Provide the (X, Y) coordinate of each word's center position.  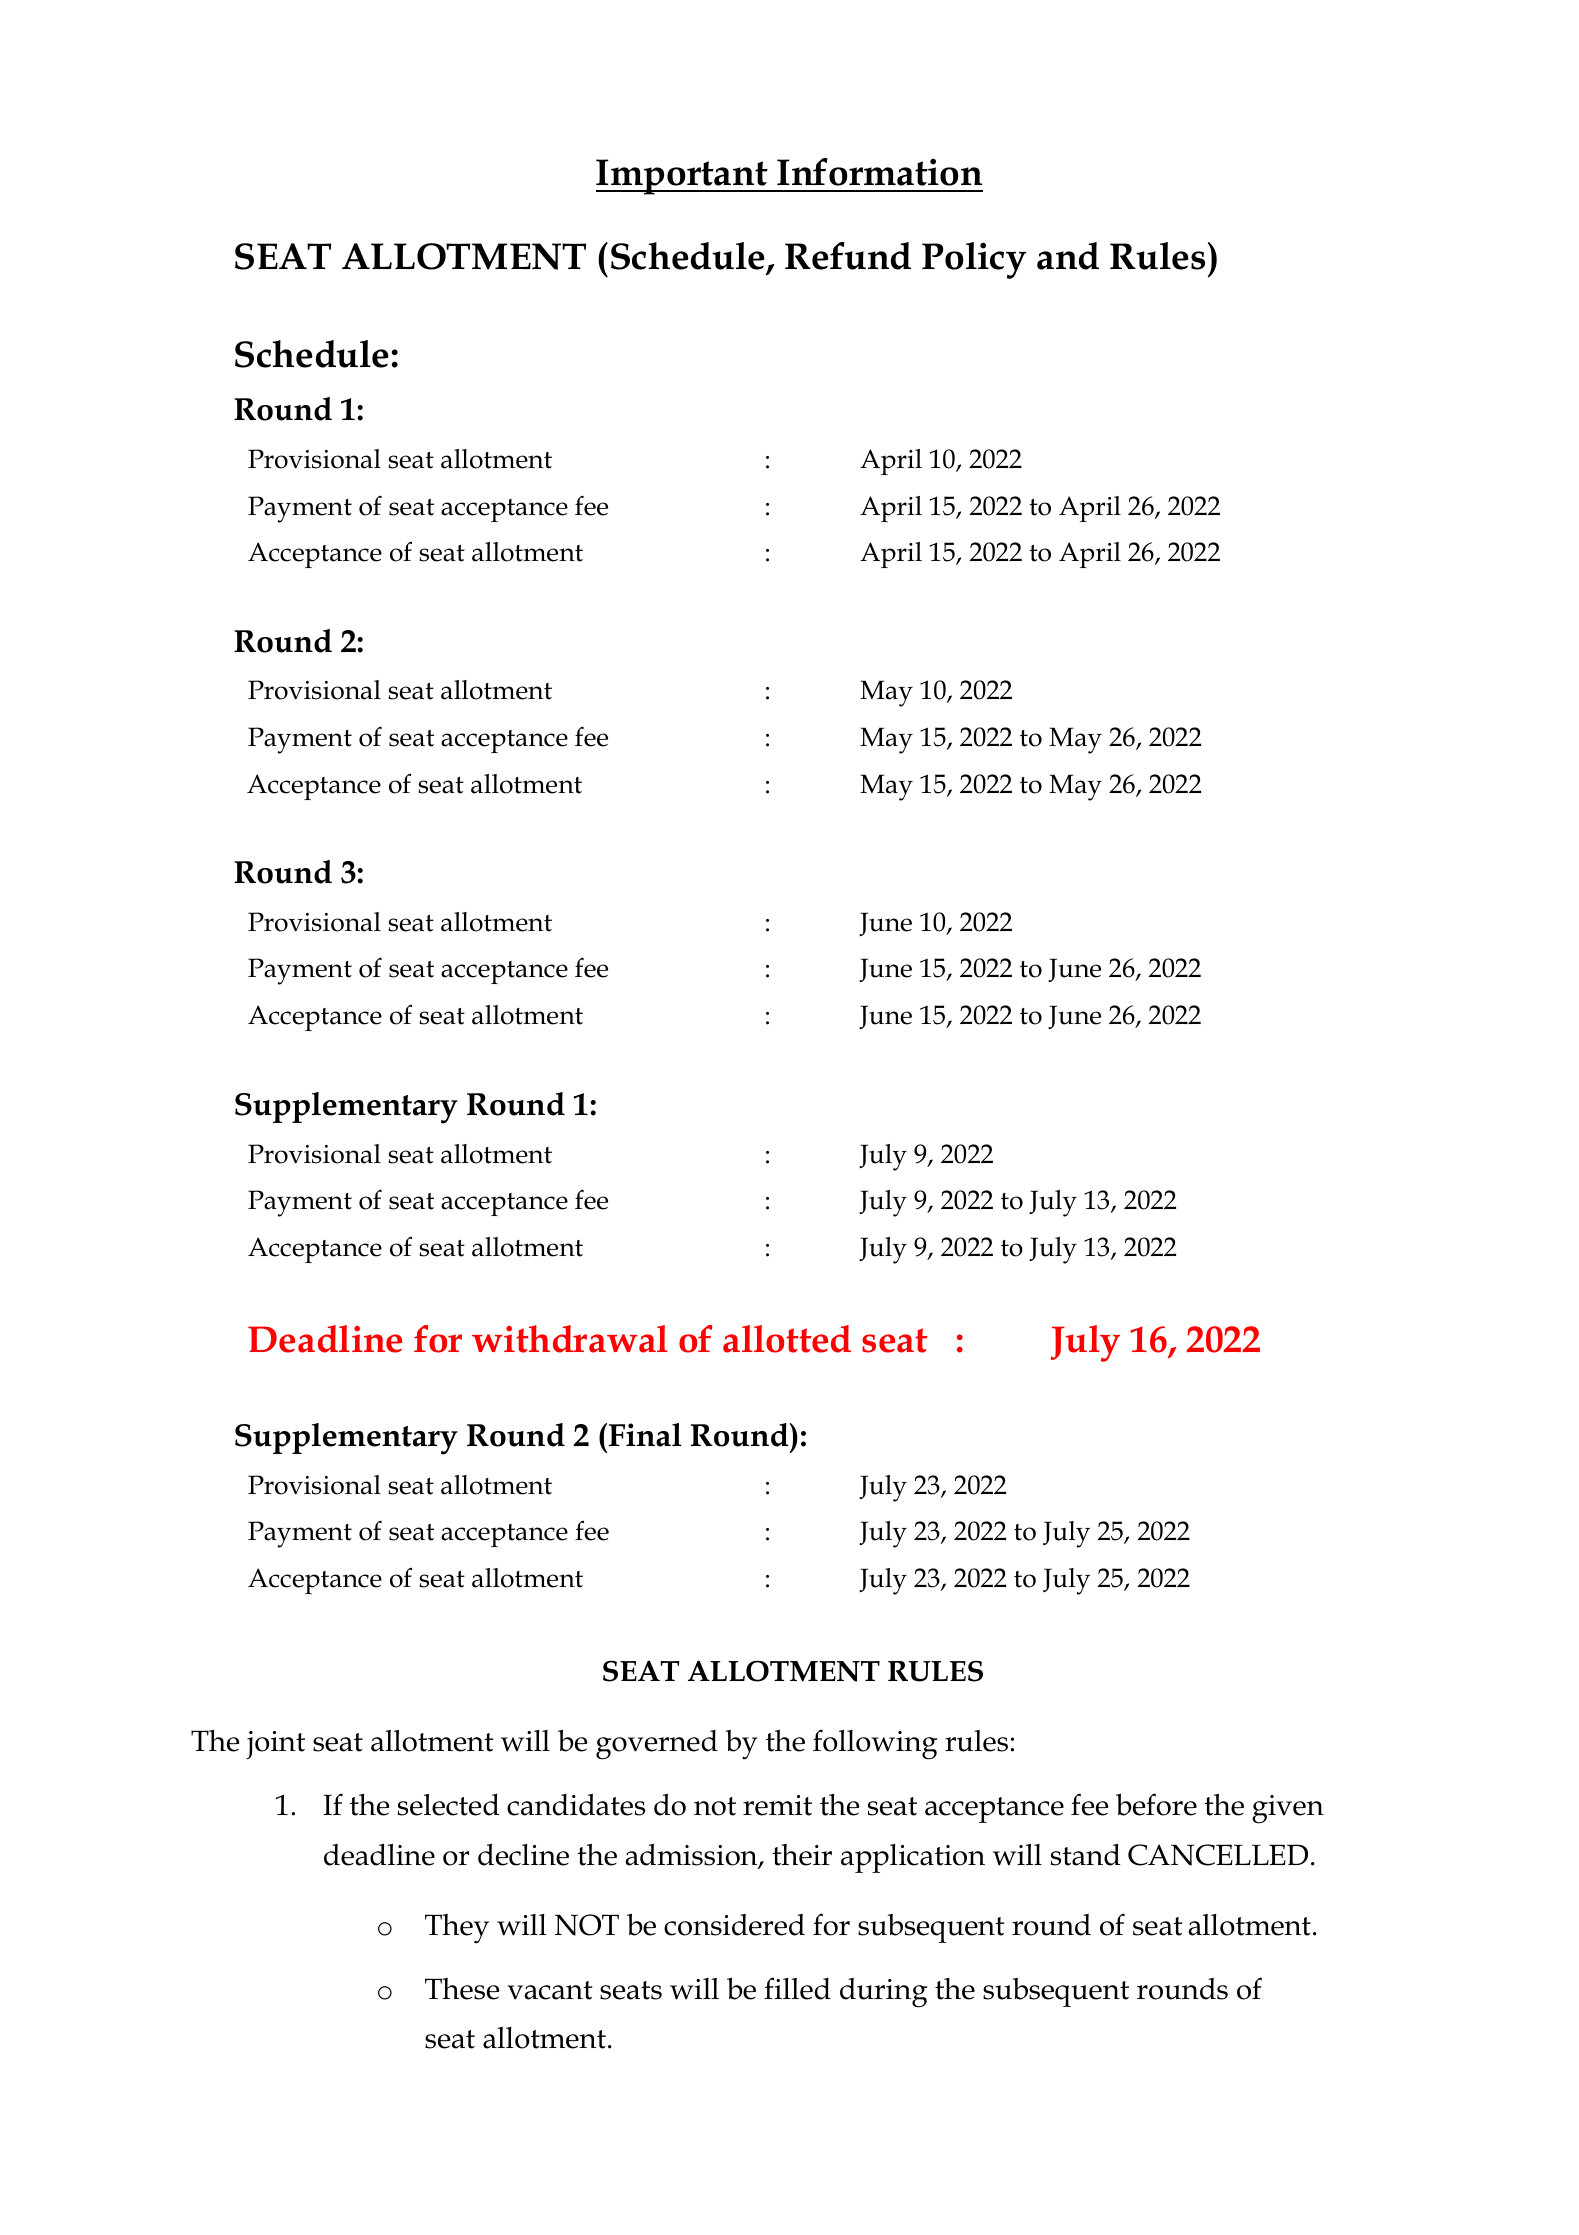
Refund (848, 256)
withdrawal (570, 1339)
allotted (787, 1339)
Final (645, 1435)
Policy (974, 260)
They (457, 1929)
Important (683, 177)
